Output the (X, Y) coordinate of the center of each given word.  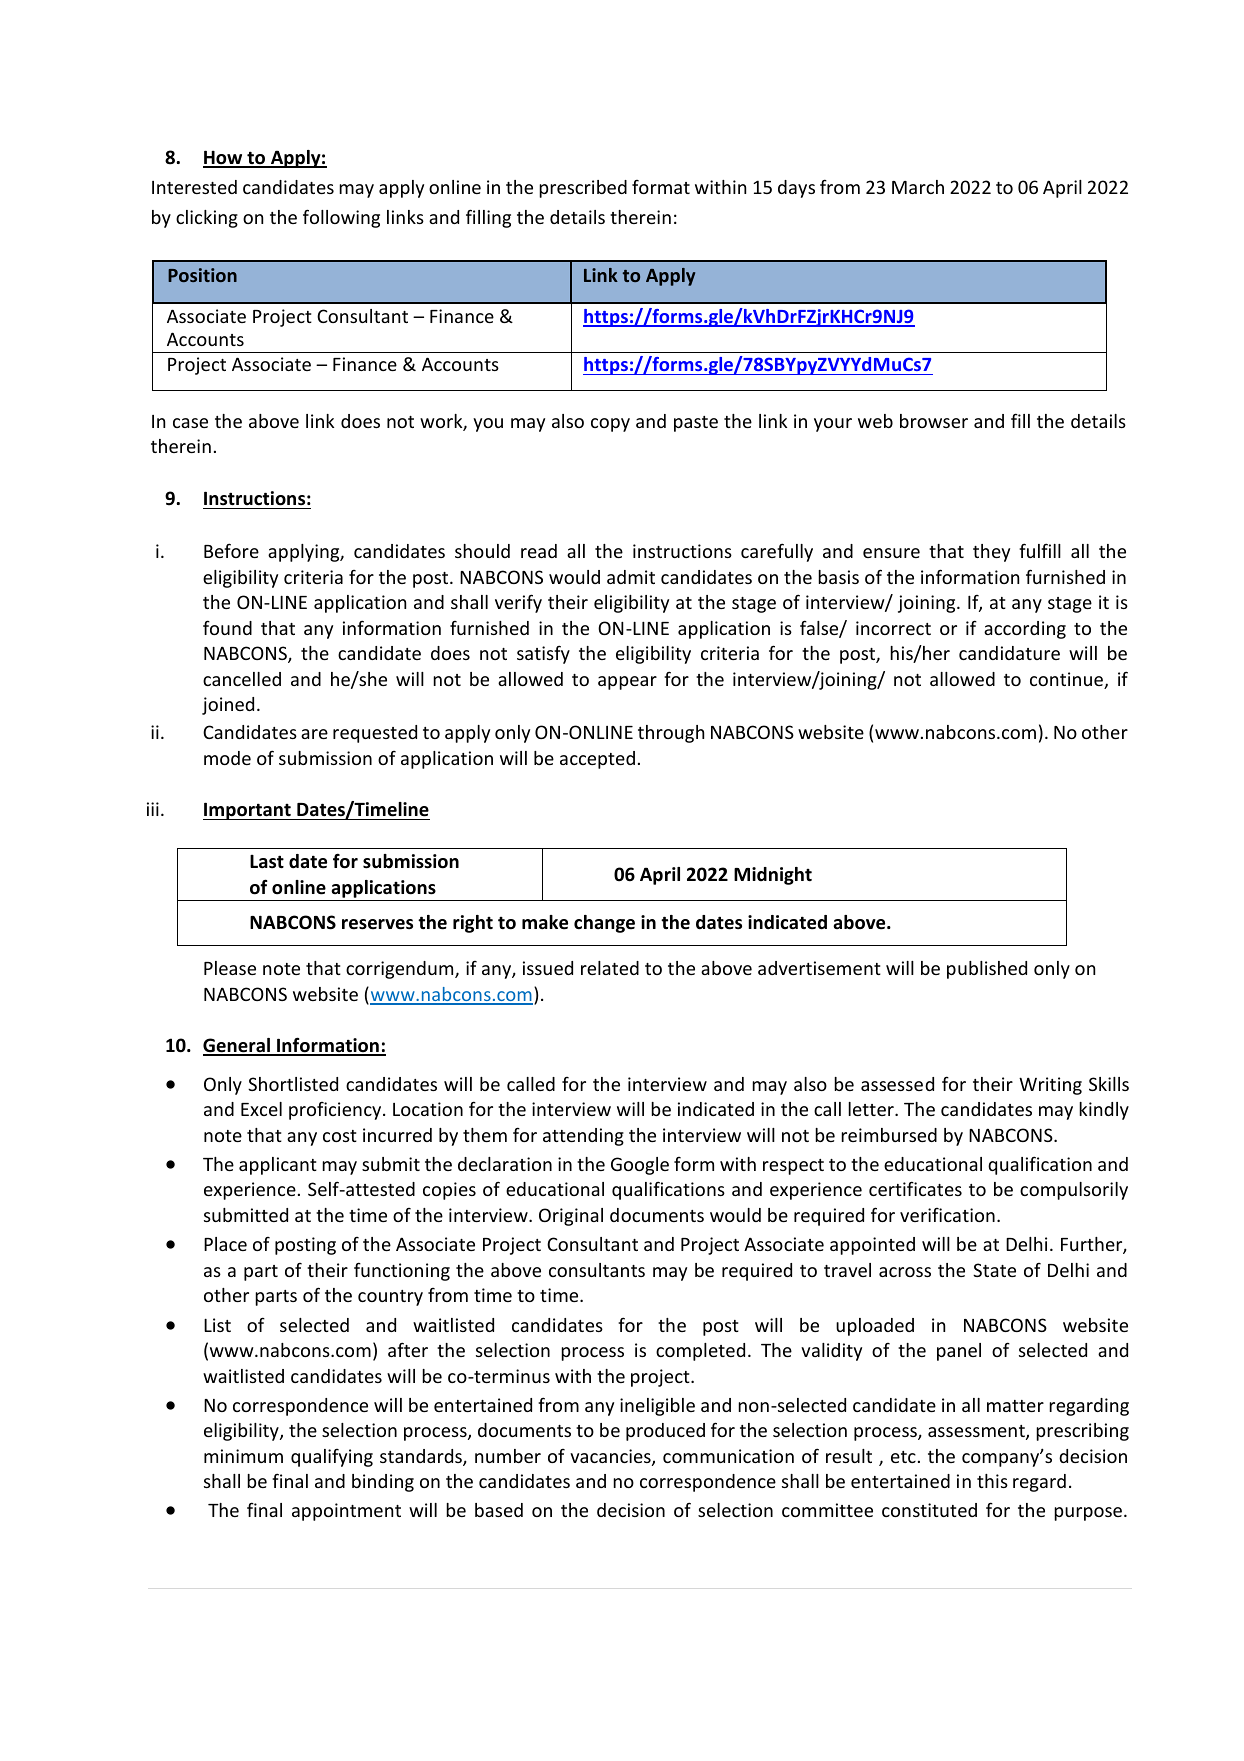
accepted (597, 760)
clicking (207, 219)
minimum (243, 1456)
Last (267, 862)
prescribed (583, 189)
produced (665, 1432)
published (987, 970)
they (991, 553)
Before (231, 550)
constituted (929, 1510)
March (918, 187)
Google (640, 1166)
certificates (915, 1188)
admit (631, 577)
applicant (278, 1166)
